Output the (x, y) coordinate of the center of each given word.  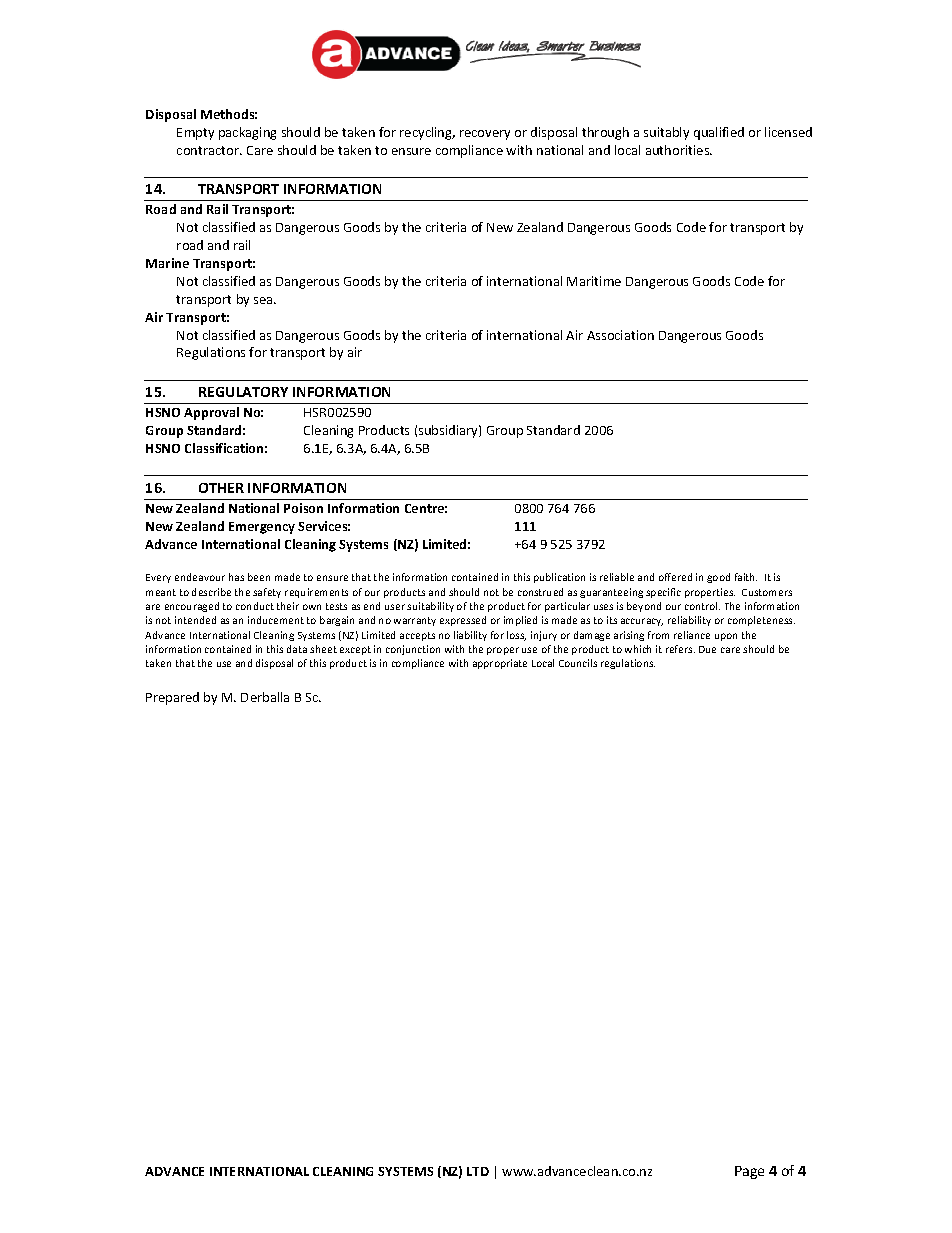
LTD (478, 1171)
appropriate (500, 664)
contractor (209, 150)
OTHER (221, 488)
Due (707, 649)
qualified (719, 133)
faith (746, 577)
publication (559, 578)
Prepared (172, 698)
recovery (485, 135)
